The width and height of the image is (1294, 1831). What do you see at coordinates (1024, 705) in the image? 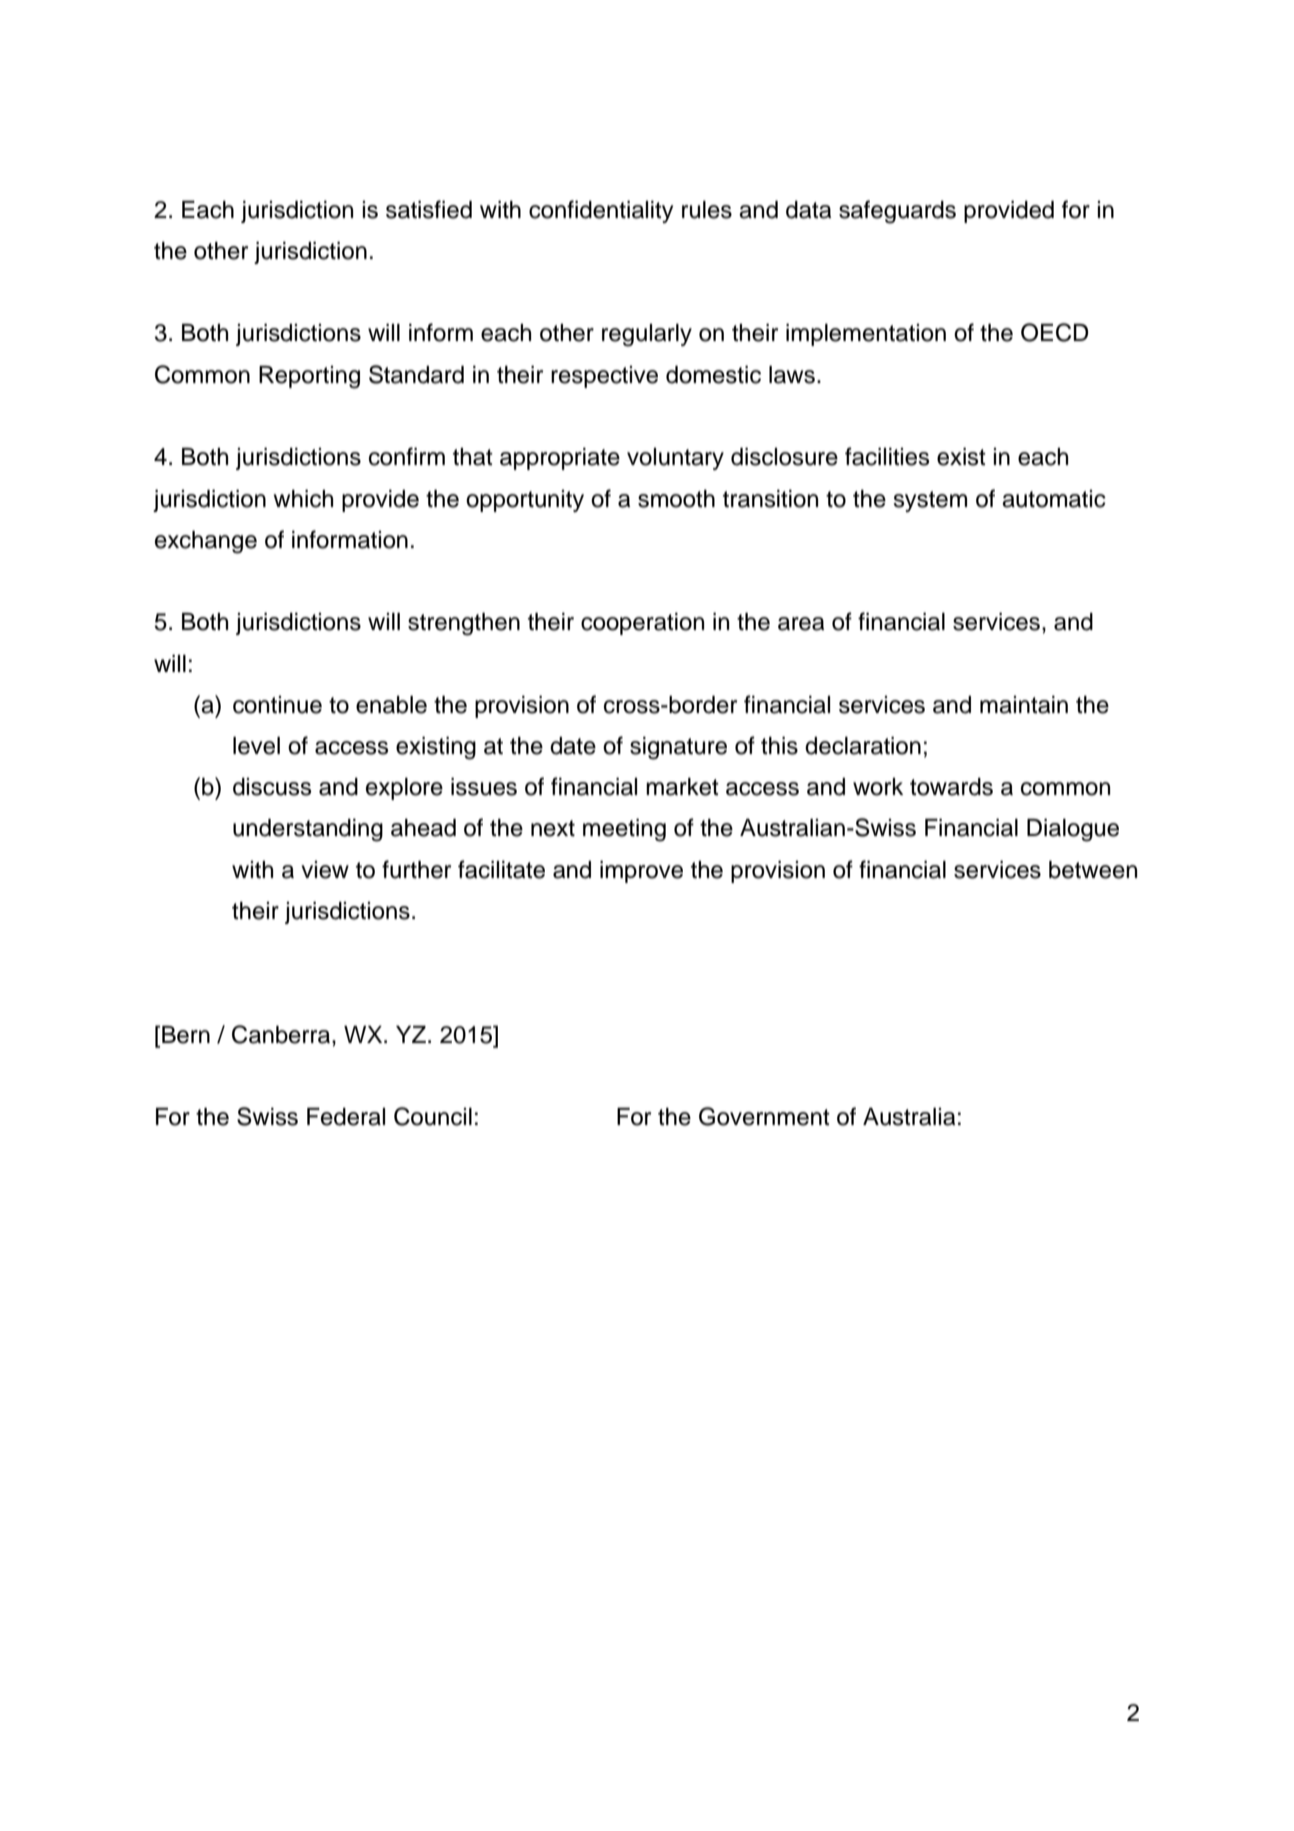
I see `maintain` at bounding box center [1024, 705].
